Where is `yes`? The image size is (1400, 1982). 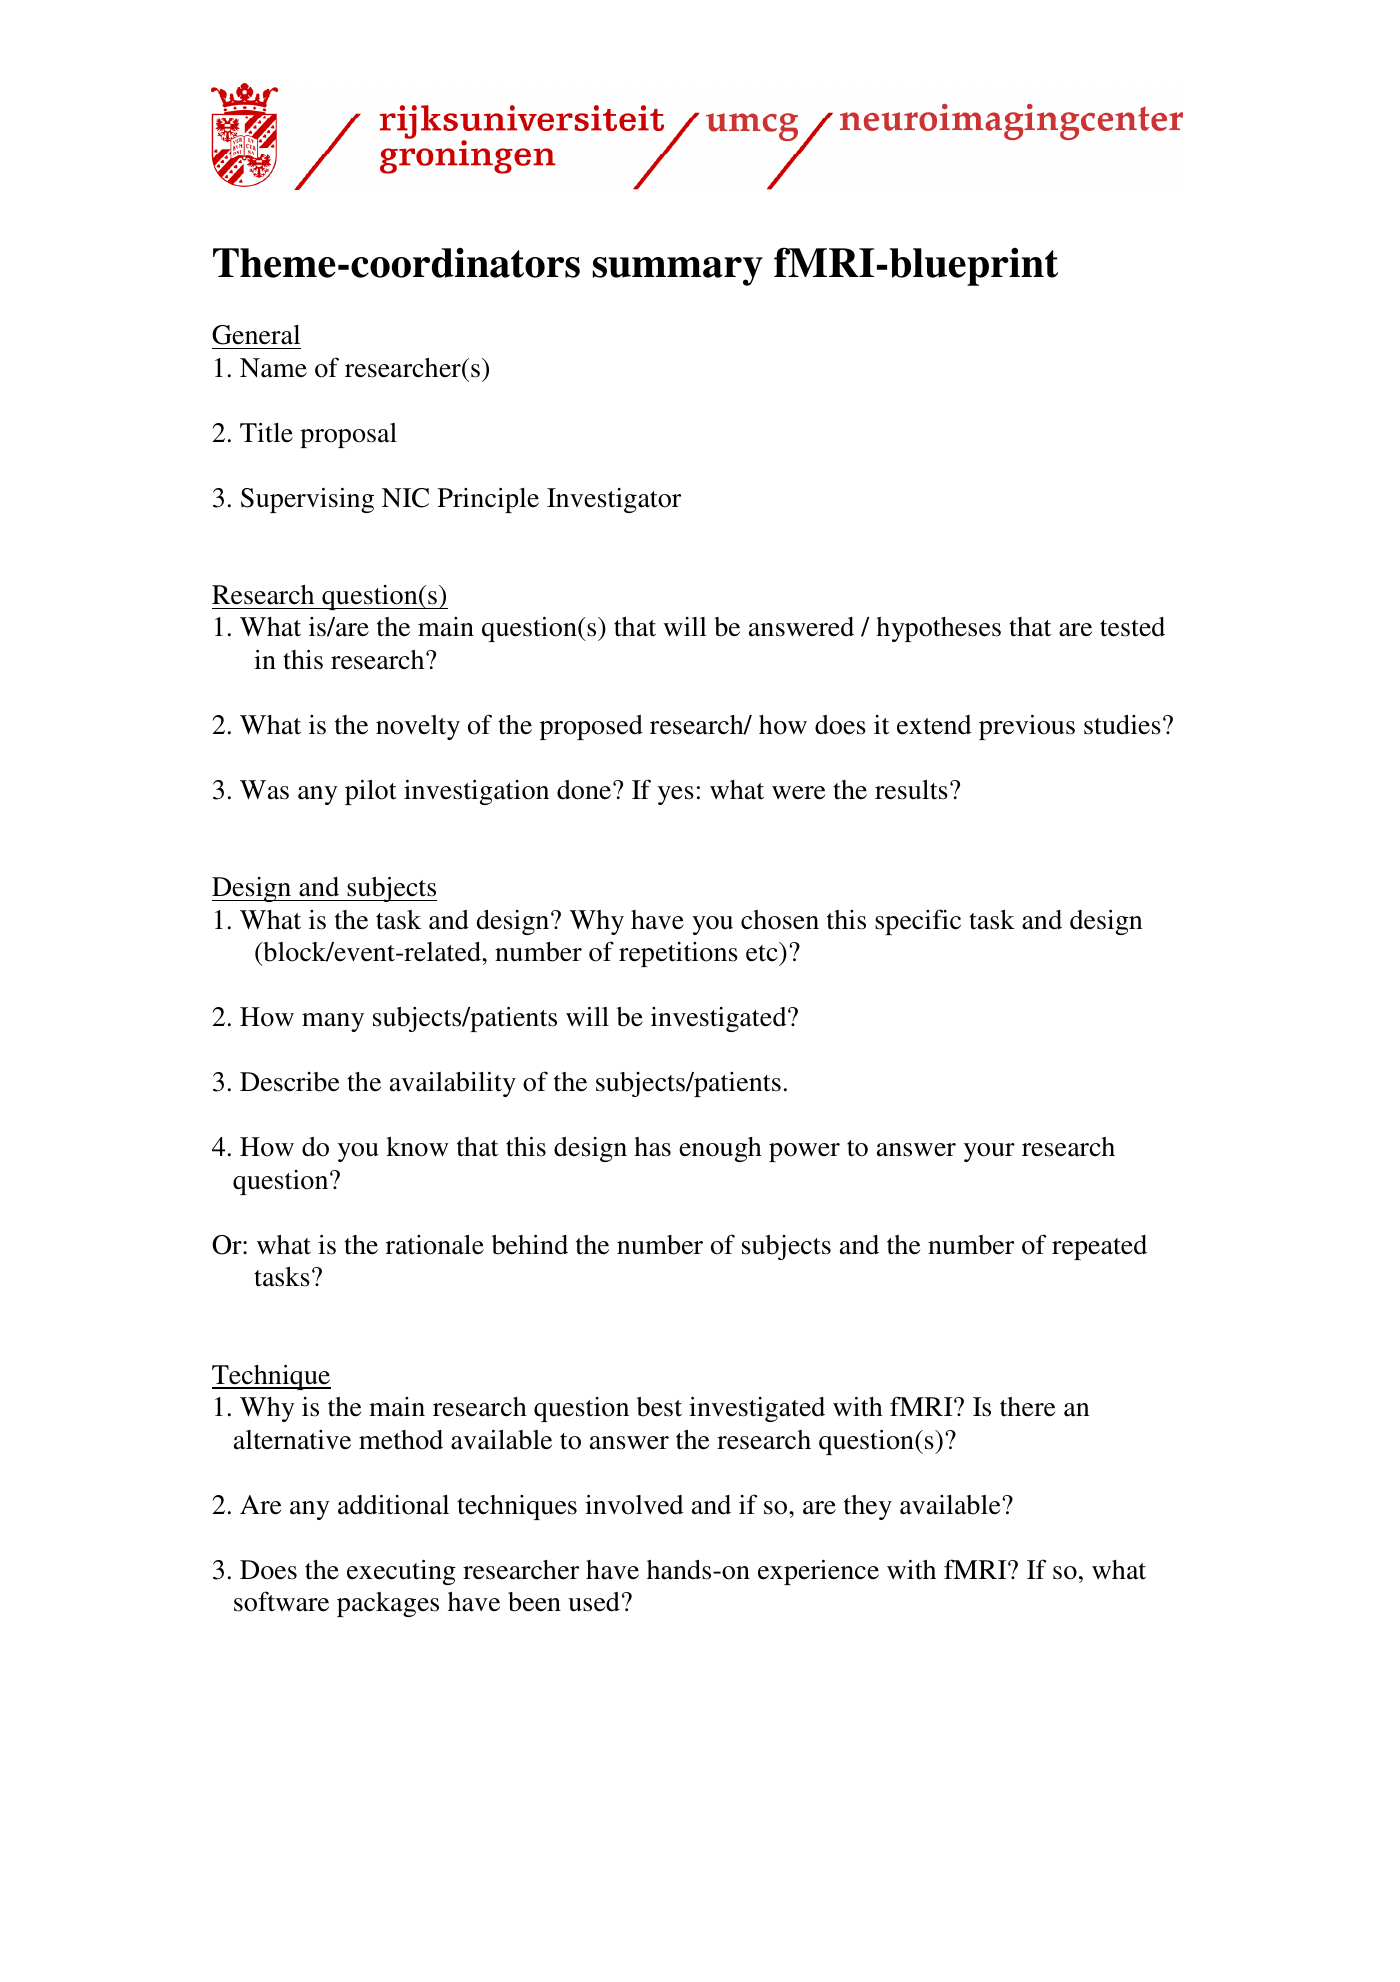
yes is located at coordinates (676, 795).
